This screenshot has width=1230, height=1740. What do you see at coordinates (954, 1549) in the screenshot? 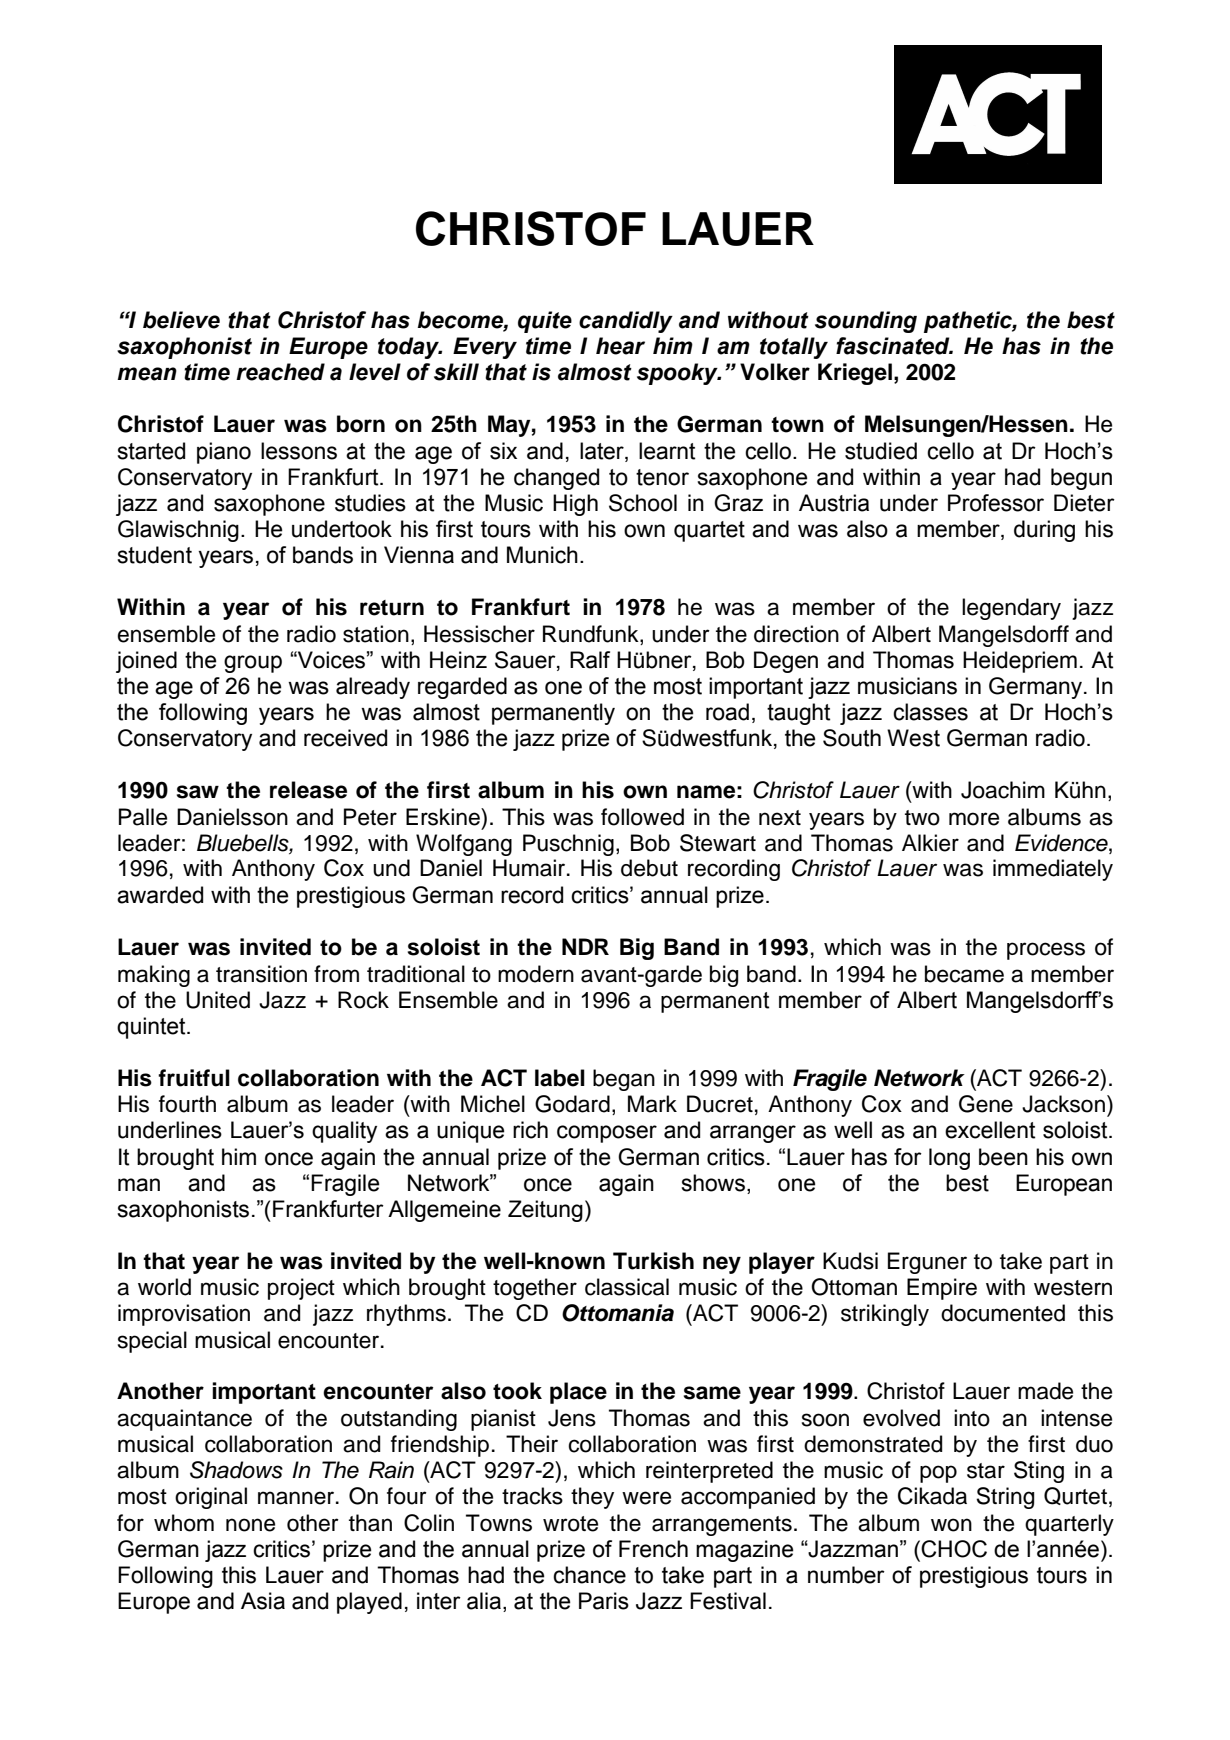
I see `CHOC` at bounding box center [954, 1549].
